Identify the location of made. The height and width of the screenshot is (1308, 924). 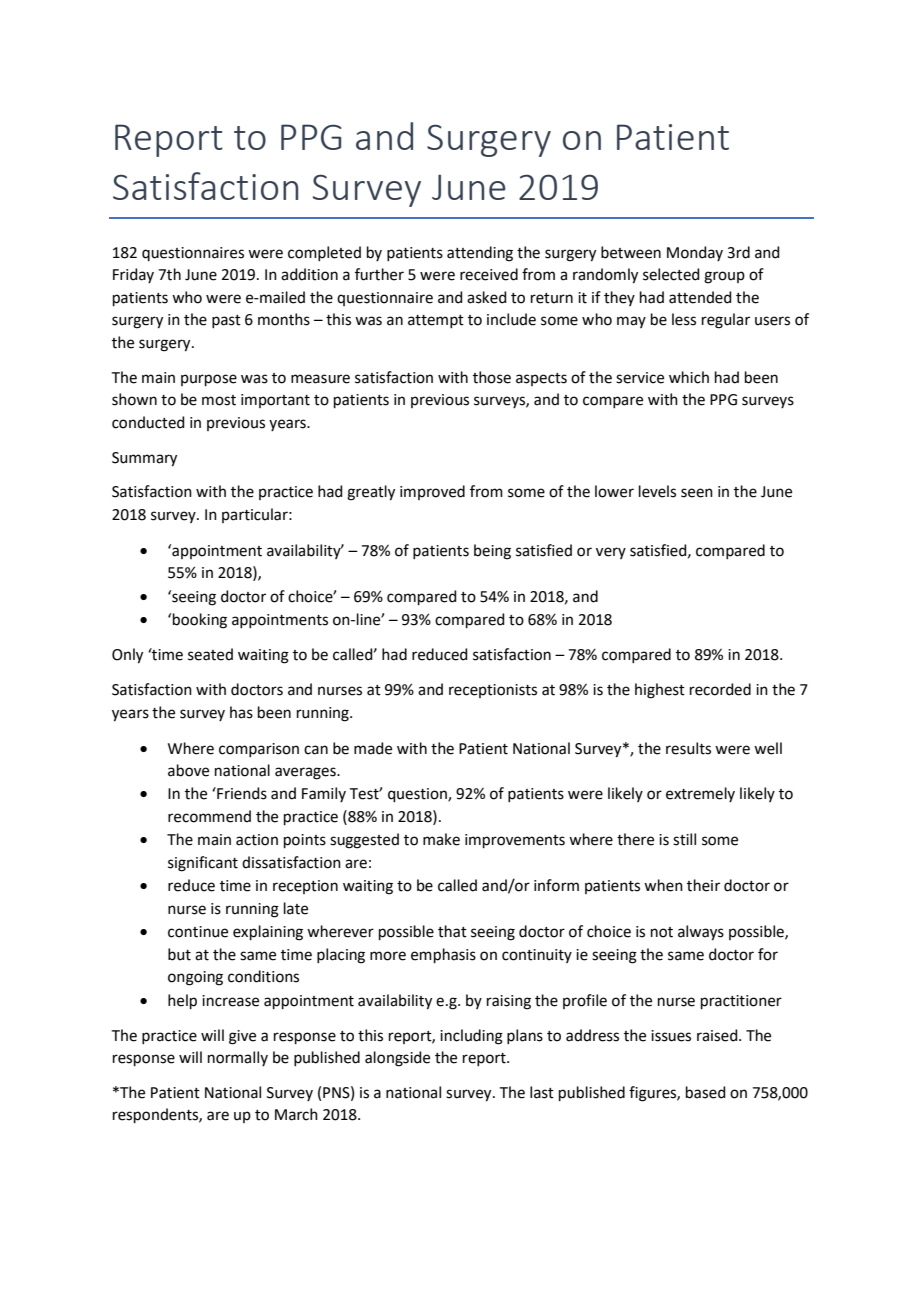
(373, 748).
